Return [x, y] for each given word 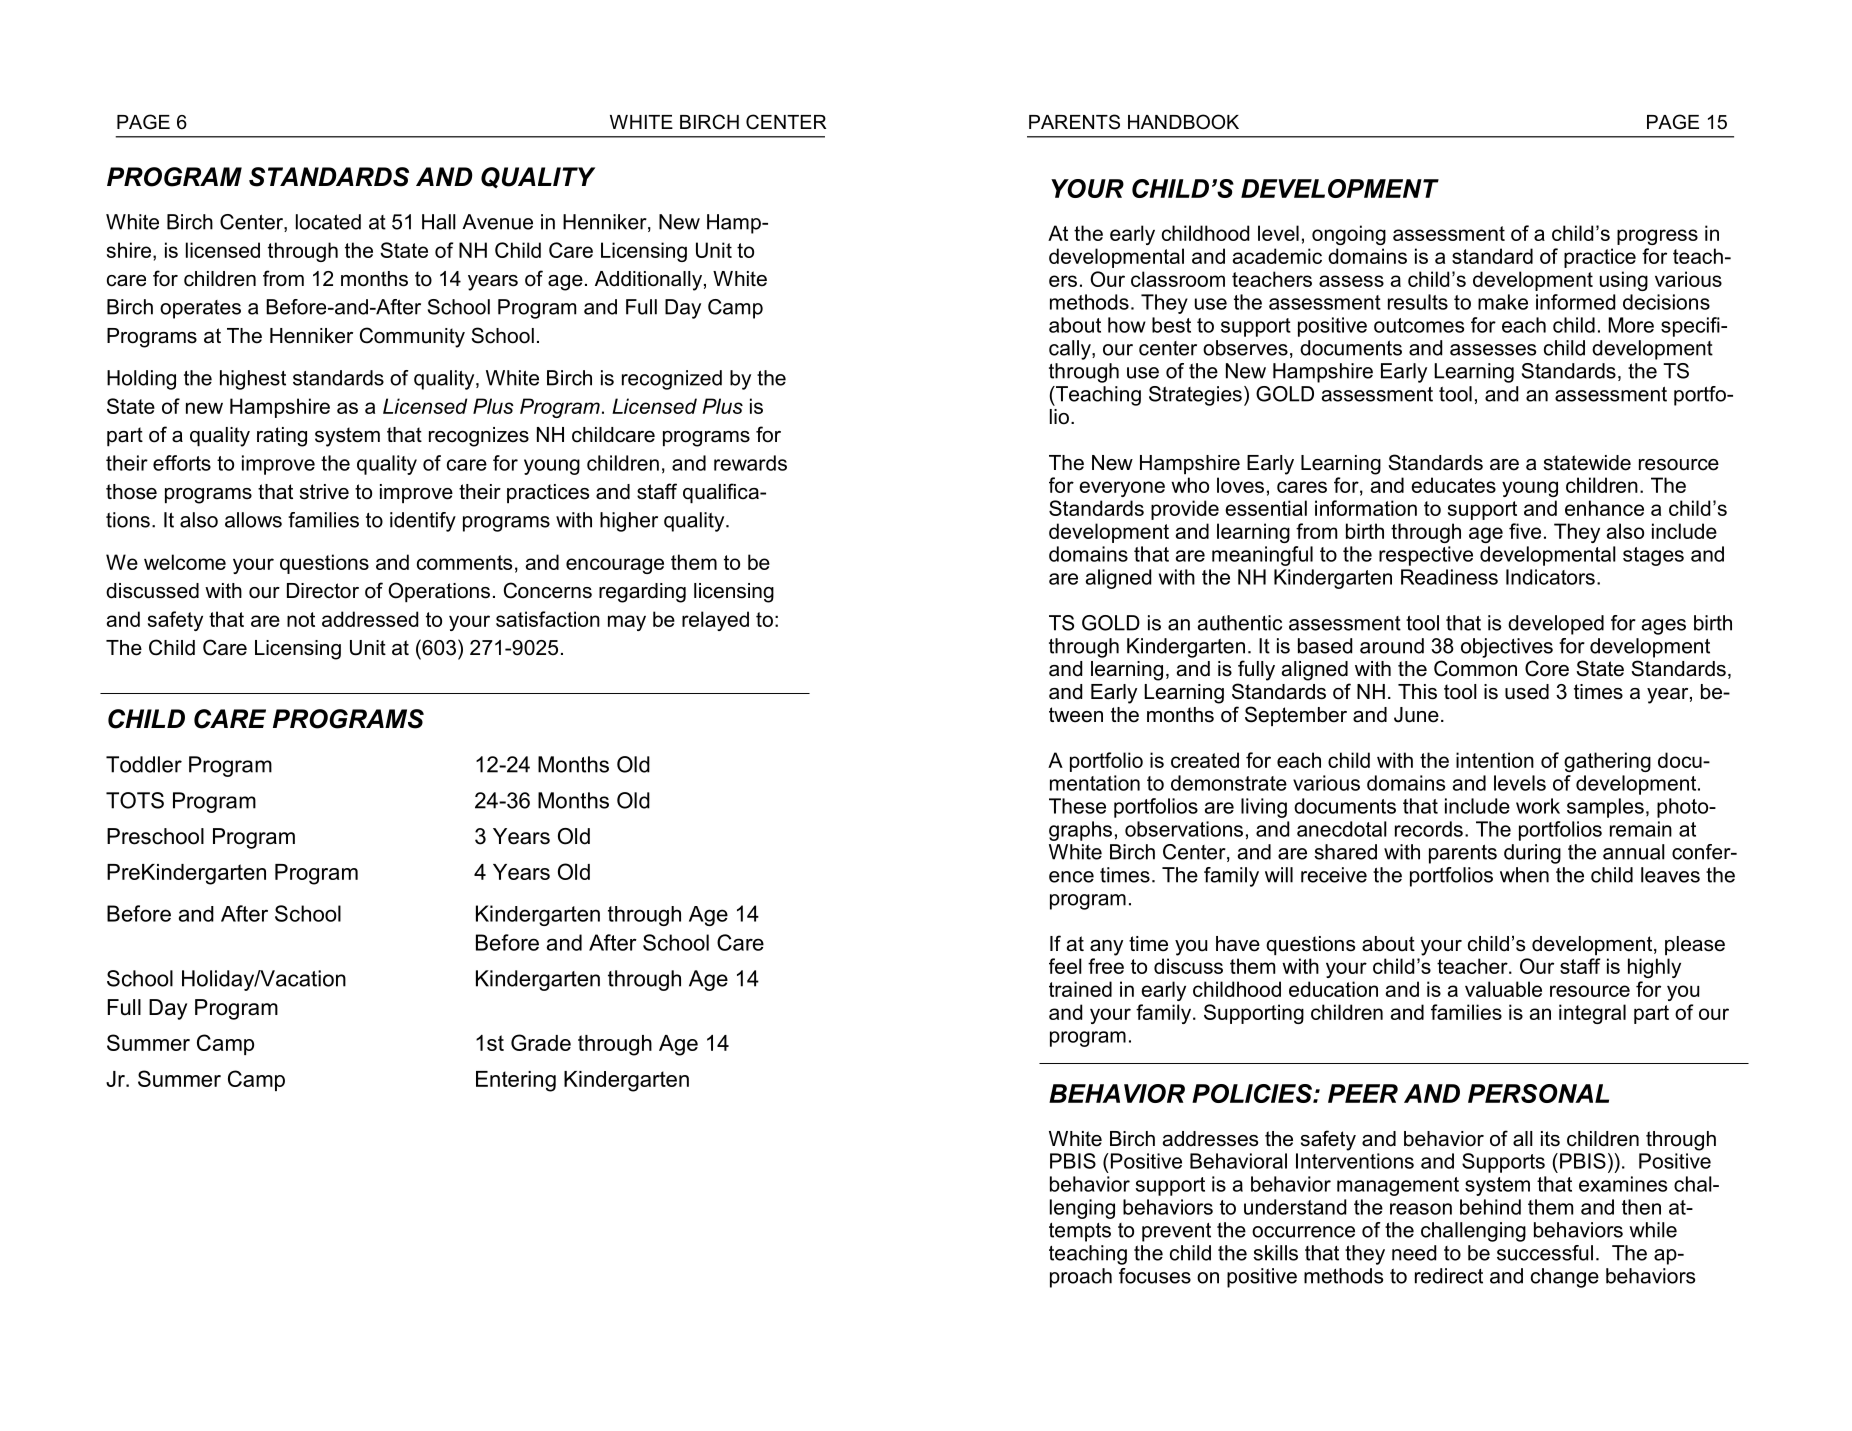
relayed [715, 621]
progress [1657, 237]
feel [1065, 966]
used [1527, 692]
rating [282, 437]
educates [1453, 485]
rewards [750, 463]
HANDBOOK [1183, 122]
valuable [1503, 989]
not [301, 619]
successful [1545, 1253]
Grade [541, 1042]
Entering [516, 1081]
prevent [1176, 1232]
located [328, 222]
